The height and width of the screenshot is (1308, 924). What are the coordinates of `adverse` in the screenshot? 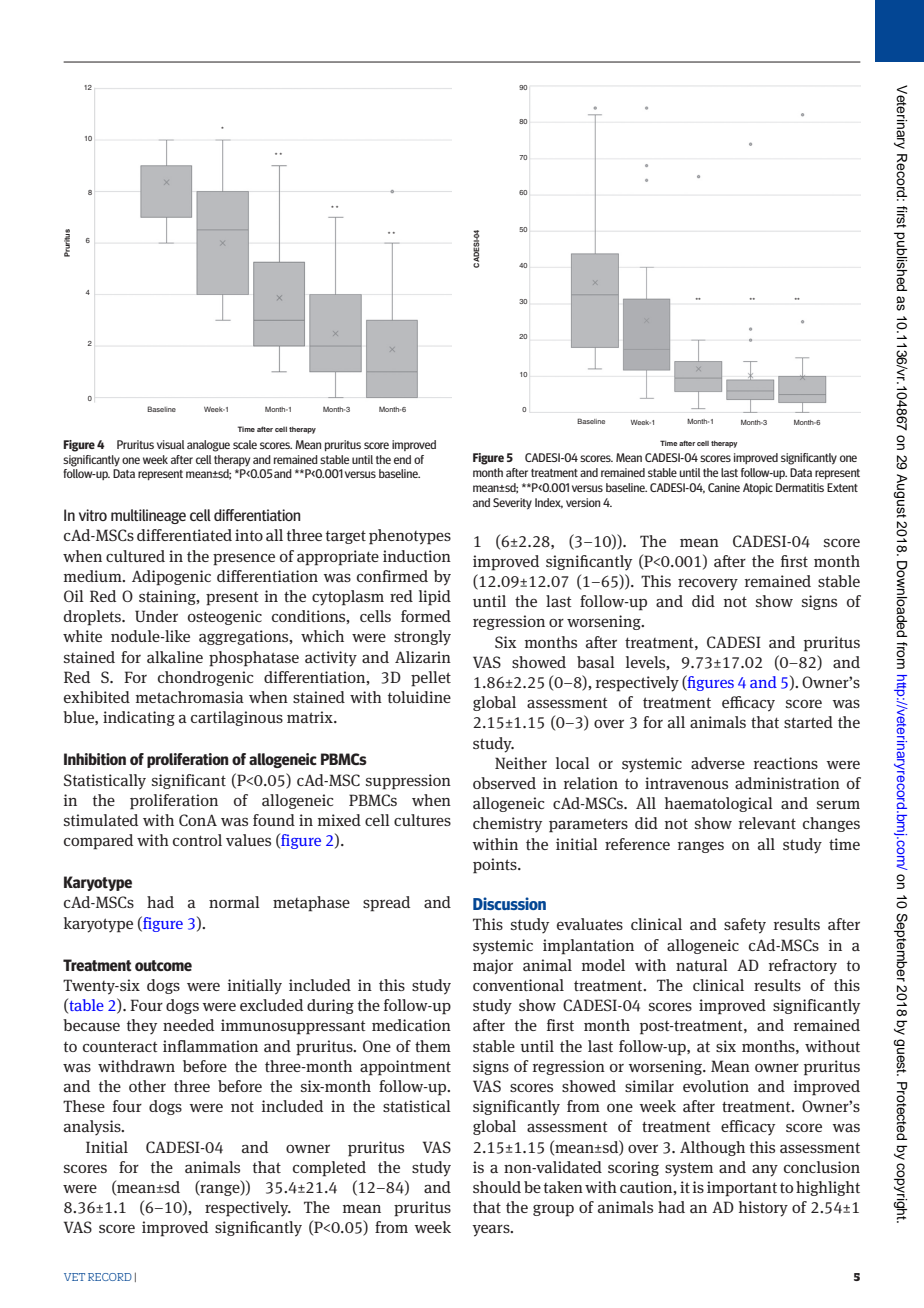 It's located at (718, 763).
